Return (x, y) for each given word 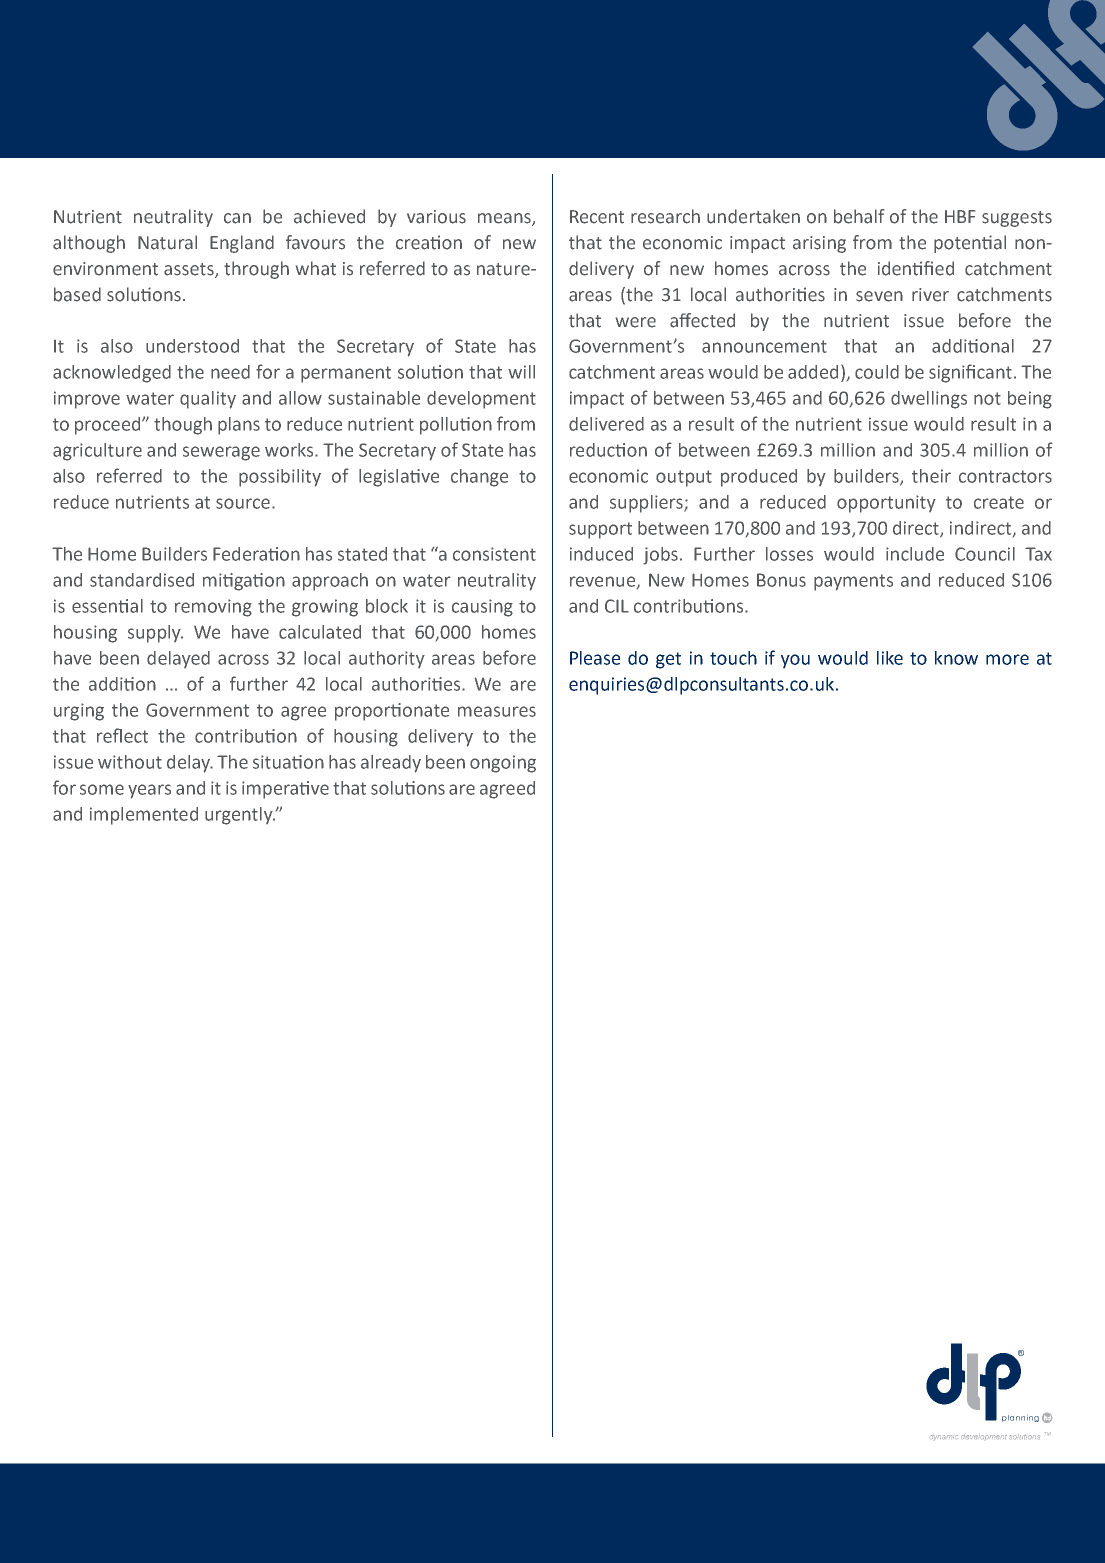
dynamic (944, 1437)
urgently (240, 816)
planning (1020, 1418)
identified (916, 268)
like (890, 658)
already (391, 764)
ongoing (503, 764)
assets (190, 270)
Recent (597, 217)
